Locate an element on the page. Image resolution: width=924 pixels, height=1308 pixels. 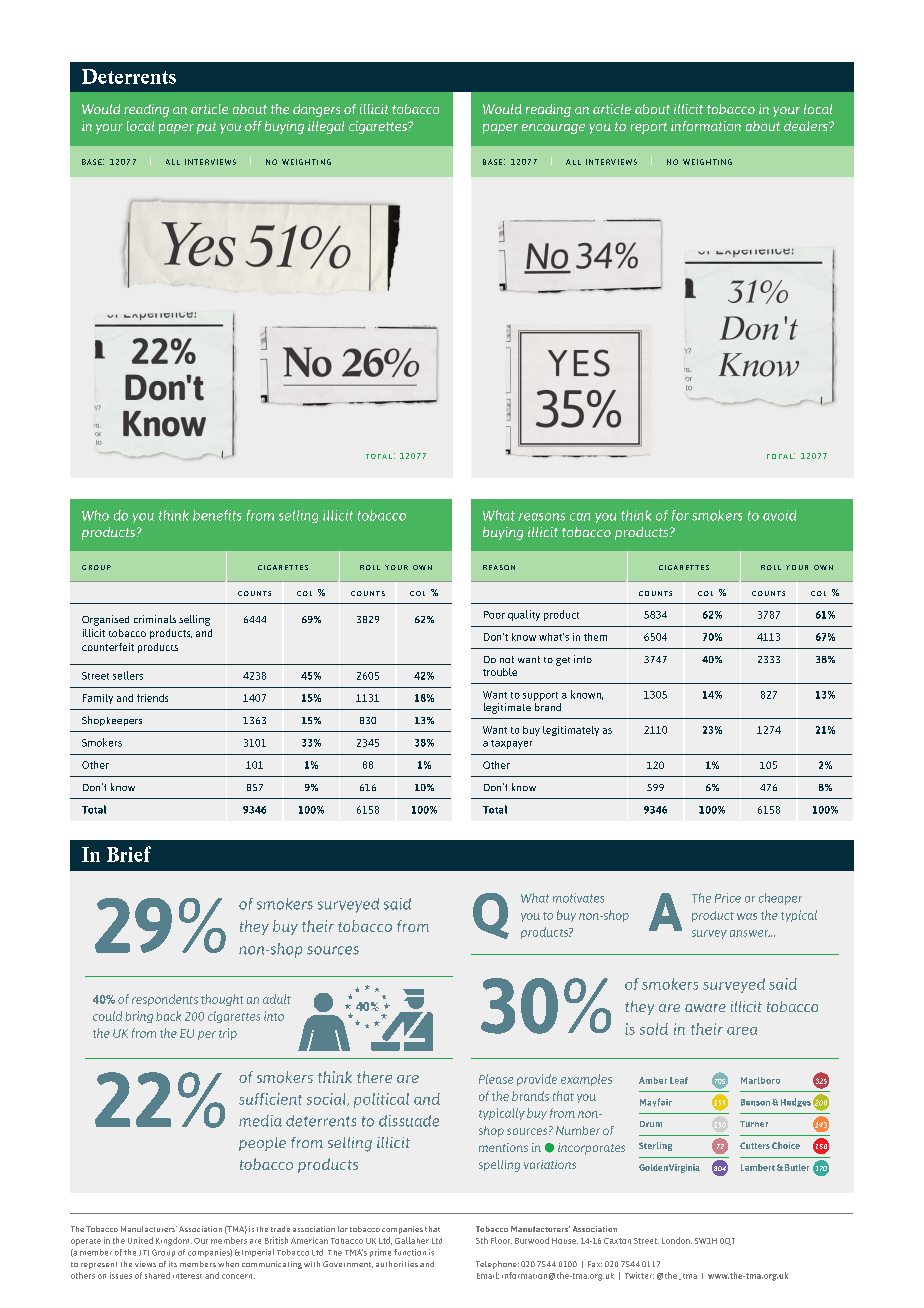
Please is located at coordinates (496, 1079).
